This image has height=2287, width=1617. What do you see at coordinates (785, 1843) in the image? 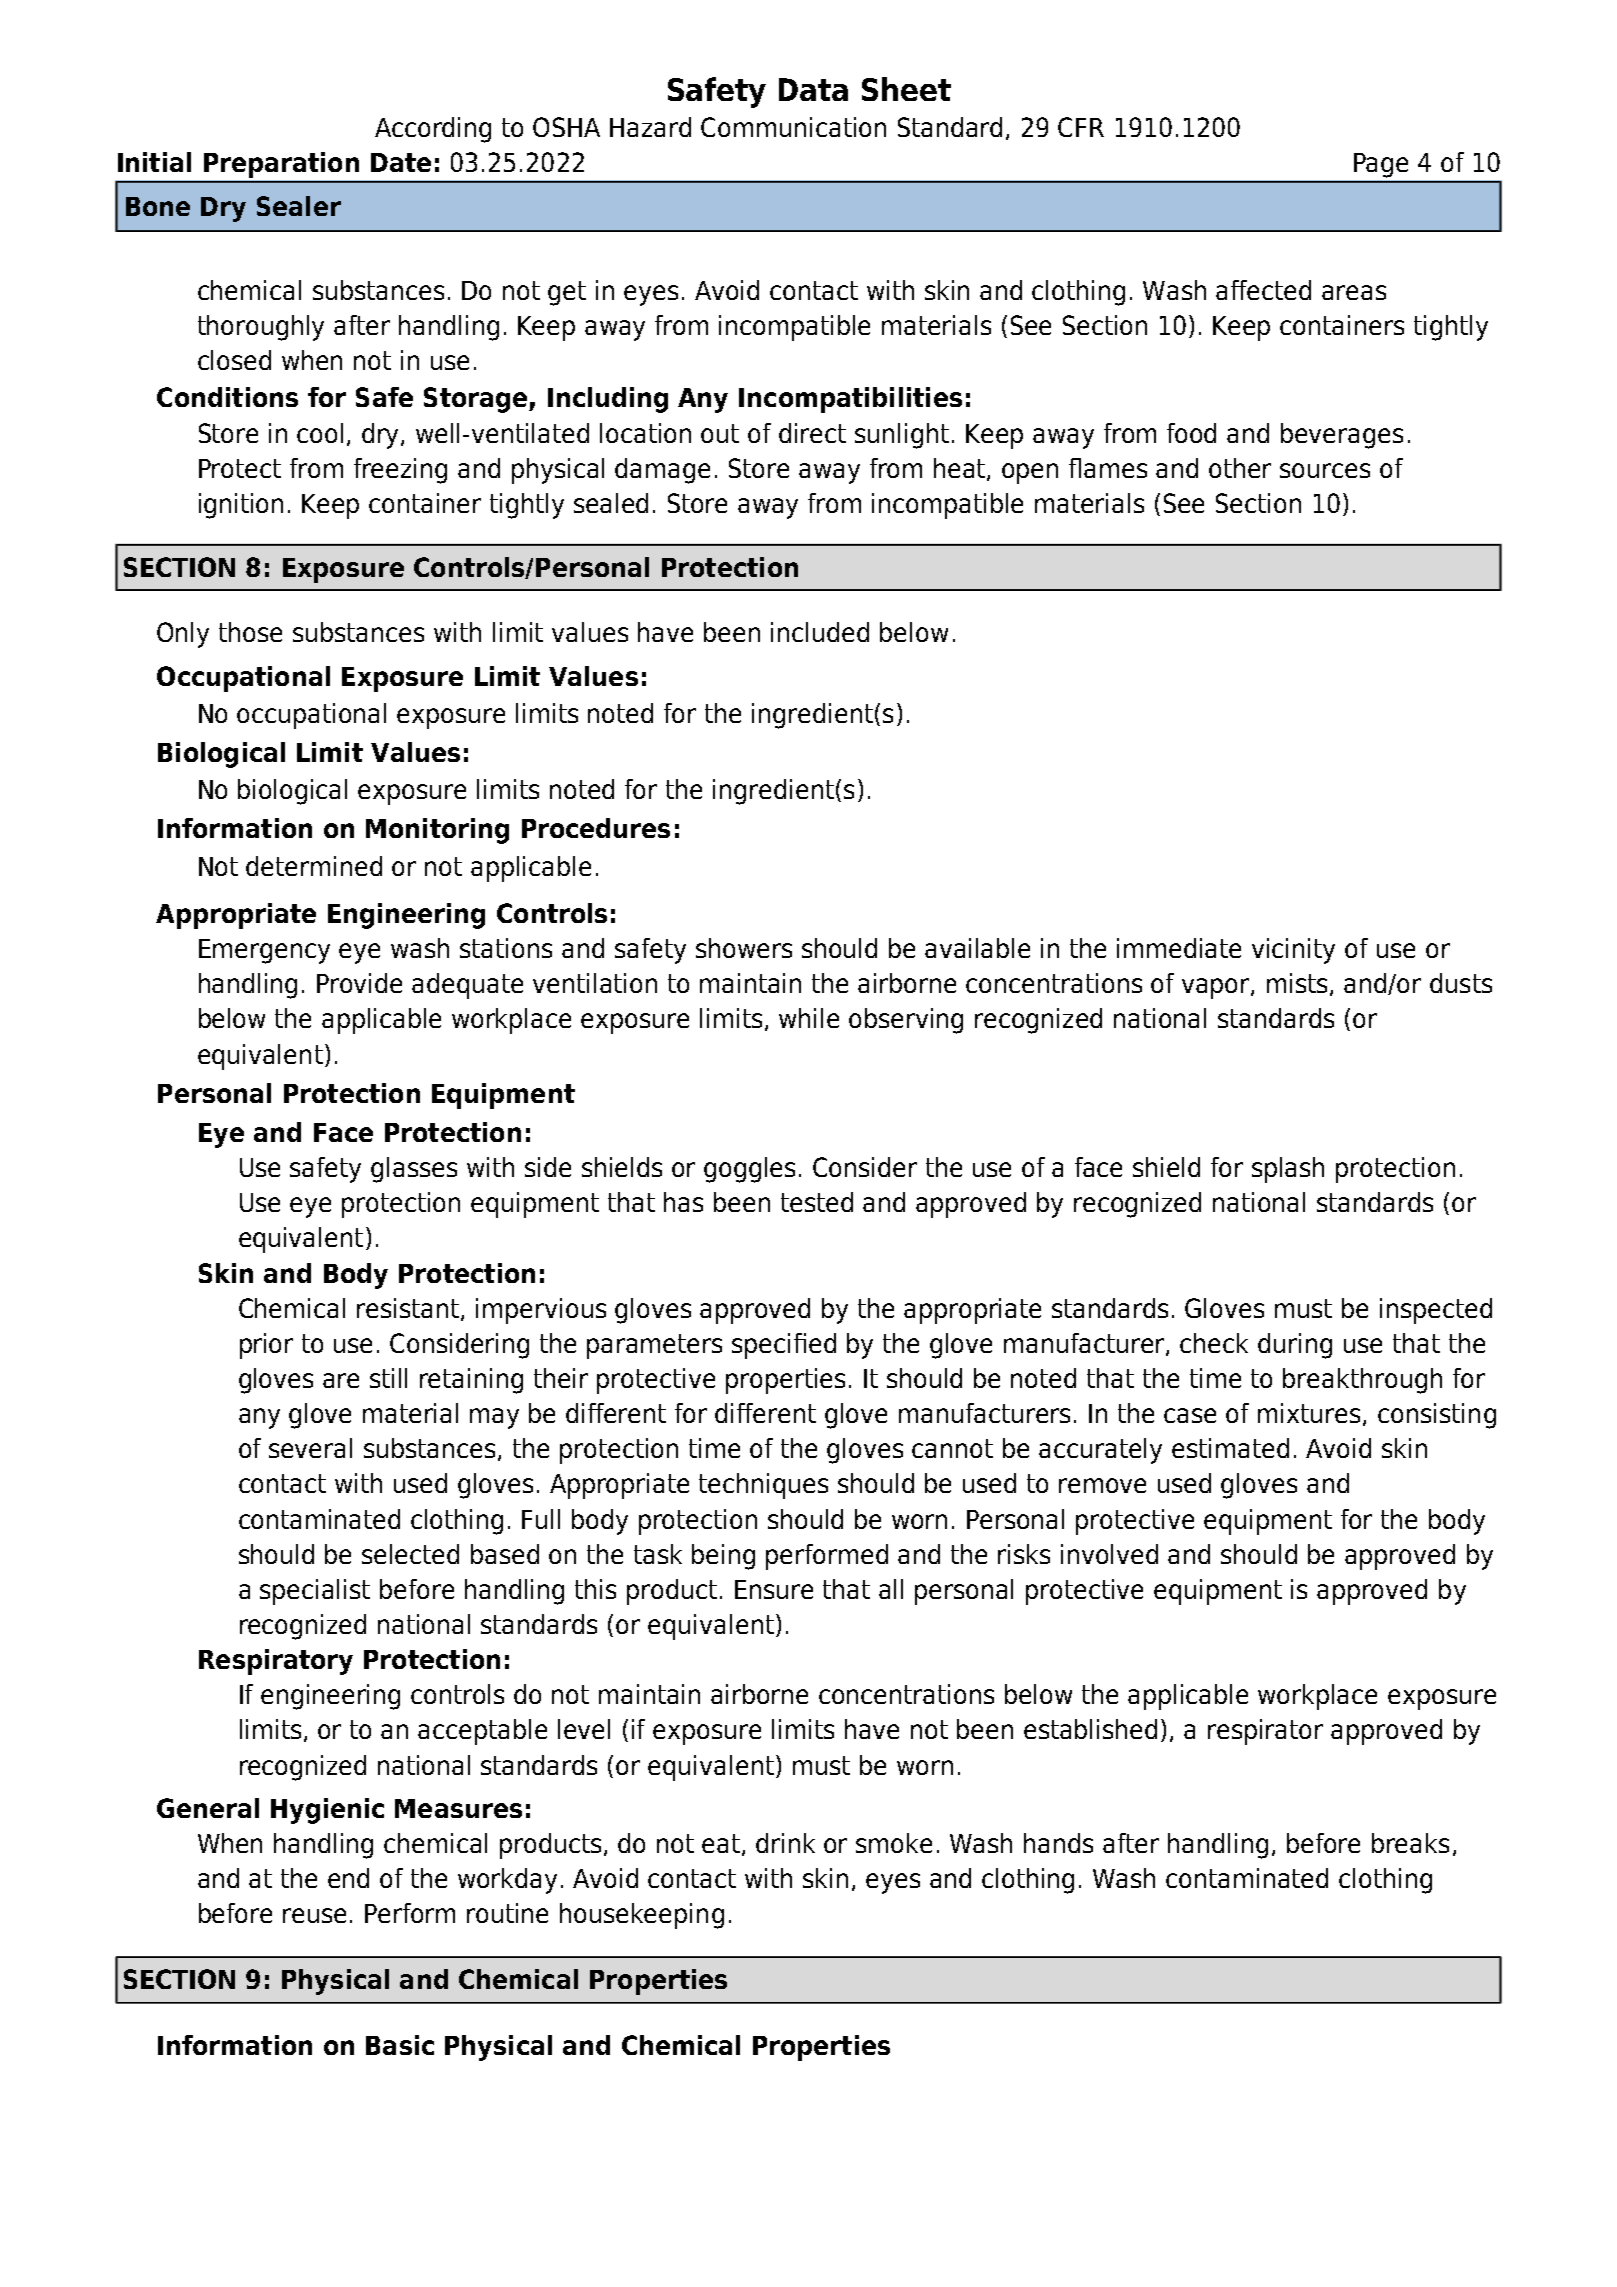
I see `drink` at bounding box center [785, 1843].
